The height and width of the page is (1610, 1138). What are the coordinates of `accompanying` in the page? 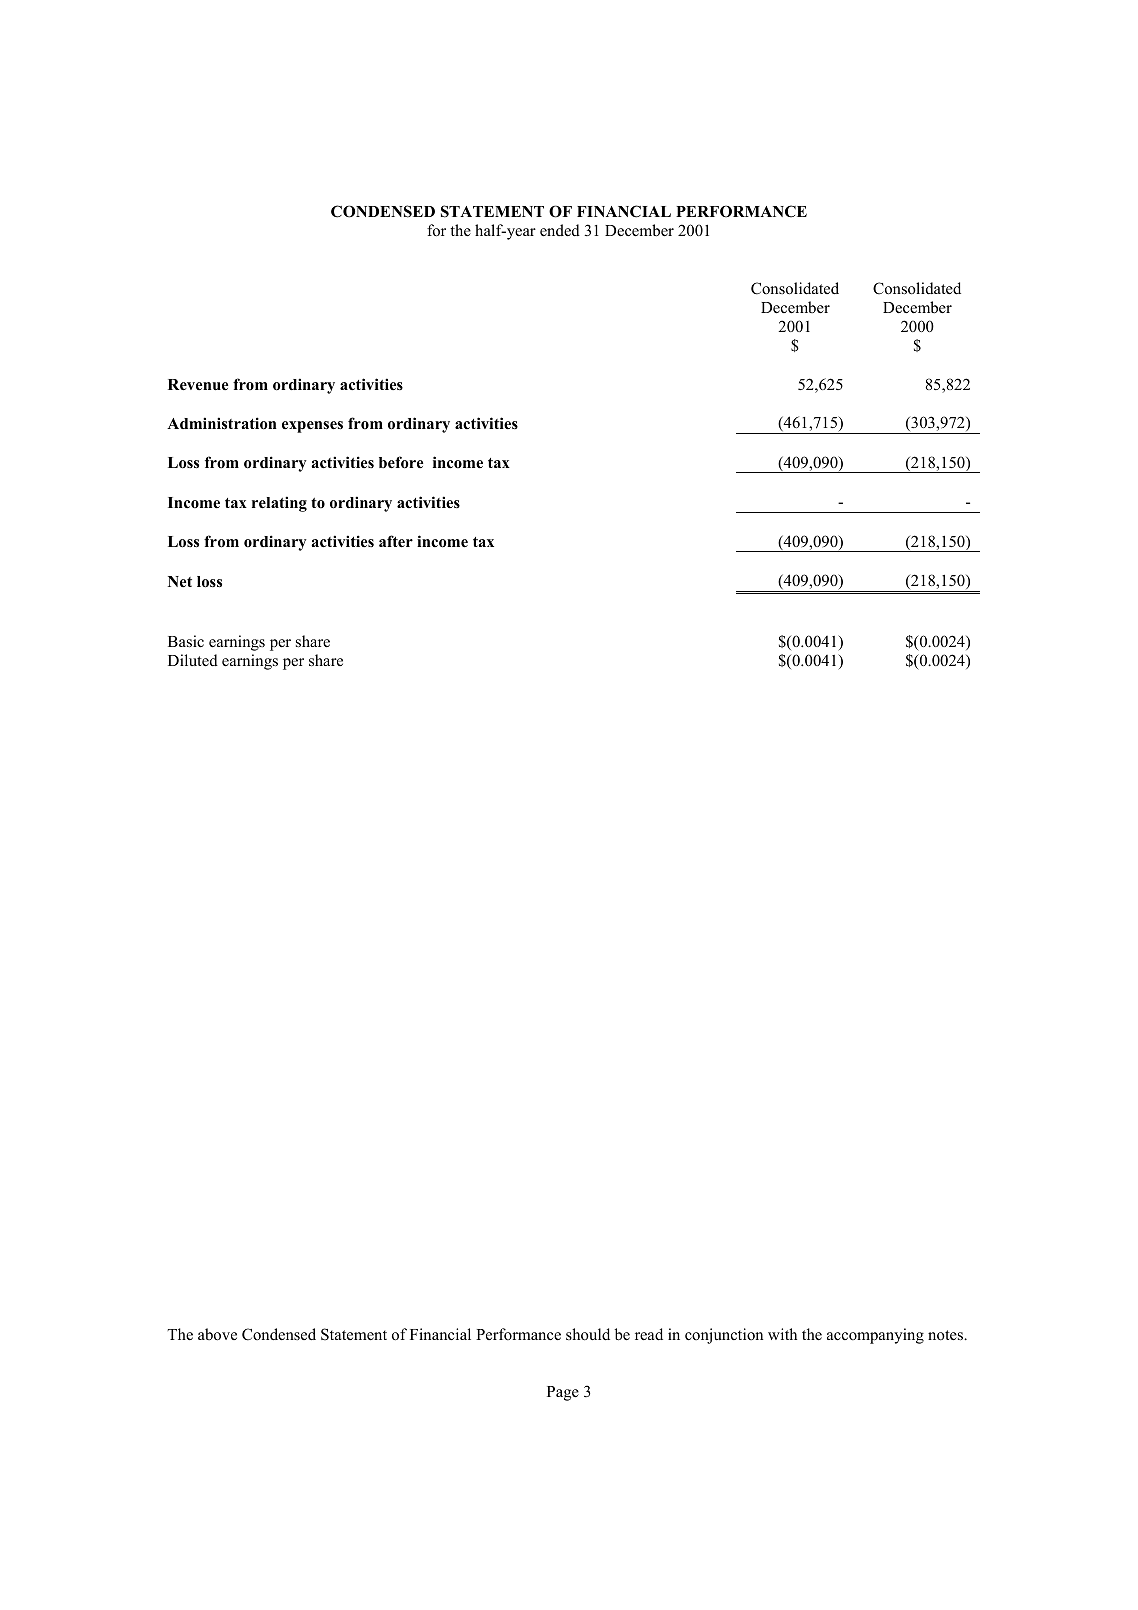 It's located at (875, 1336).
